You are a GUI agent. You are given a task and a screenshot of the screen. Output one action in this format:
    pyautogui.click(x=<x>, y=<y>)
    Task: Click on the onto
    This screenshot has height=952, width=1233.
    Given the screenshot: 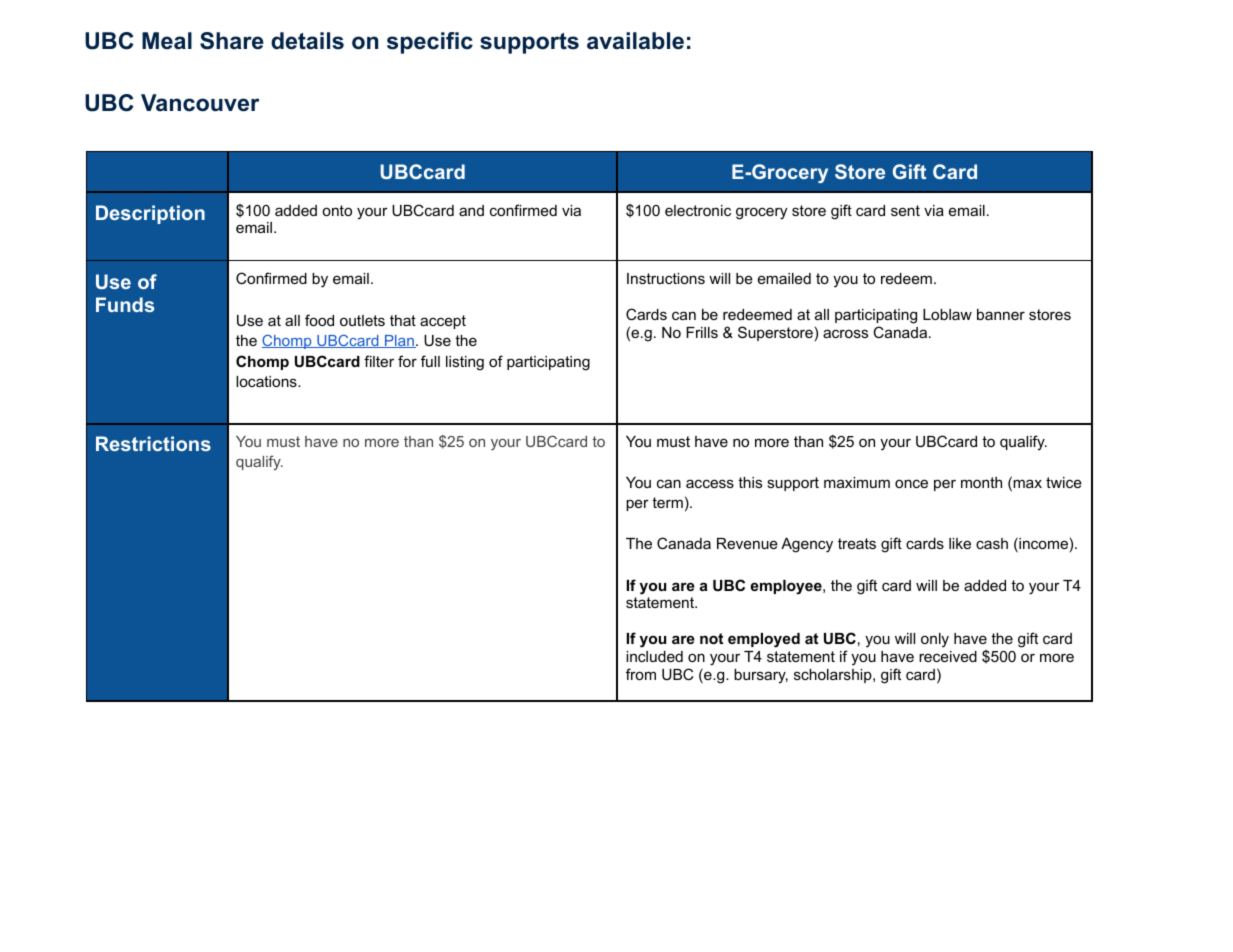 What is the action you would take?
    pyautogui.click(x=337, y=210)
